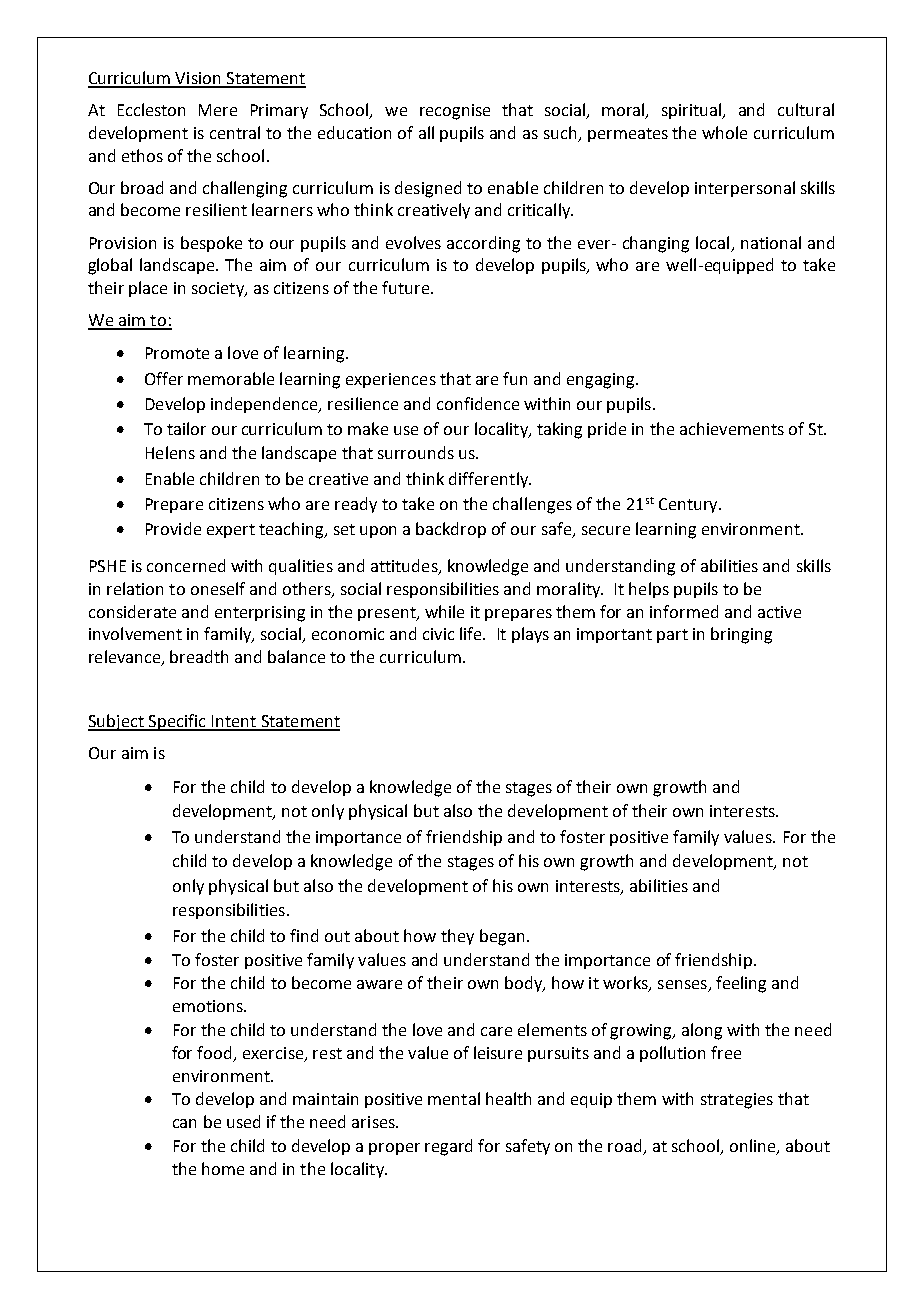  What do you see at coordinates (741, 635) in the page?
I see `bringing` at bounding box center [741, 635].
